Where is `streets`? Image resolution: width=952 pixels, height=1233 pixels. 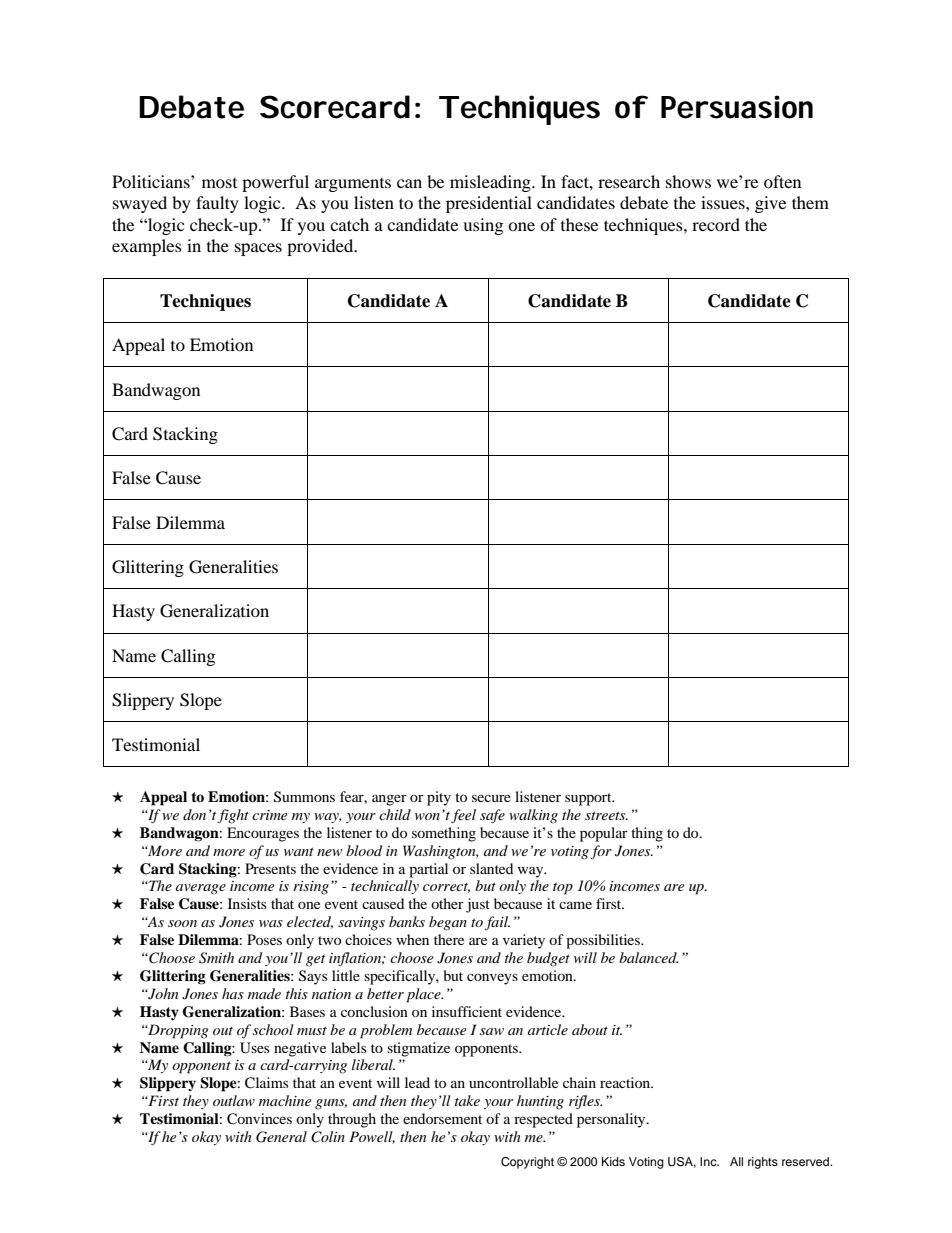 streets is located at coordinates (606, 815).
